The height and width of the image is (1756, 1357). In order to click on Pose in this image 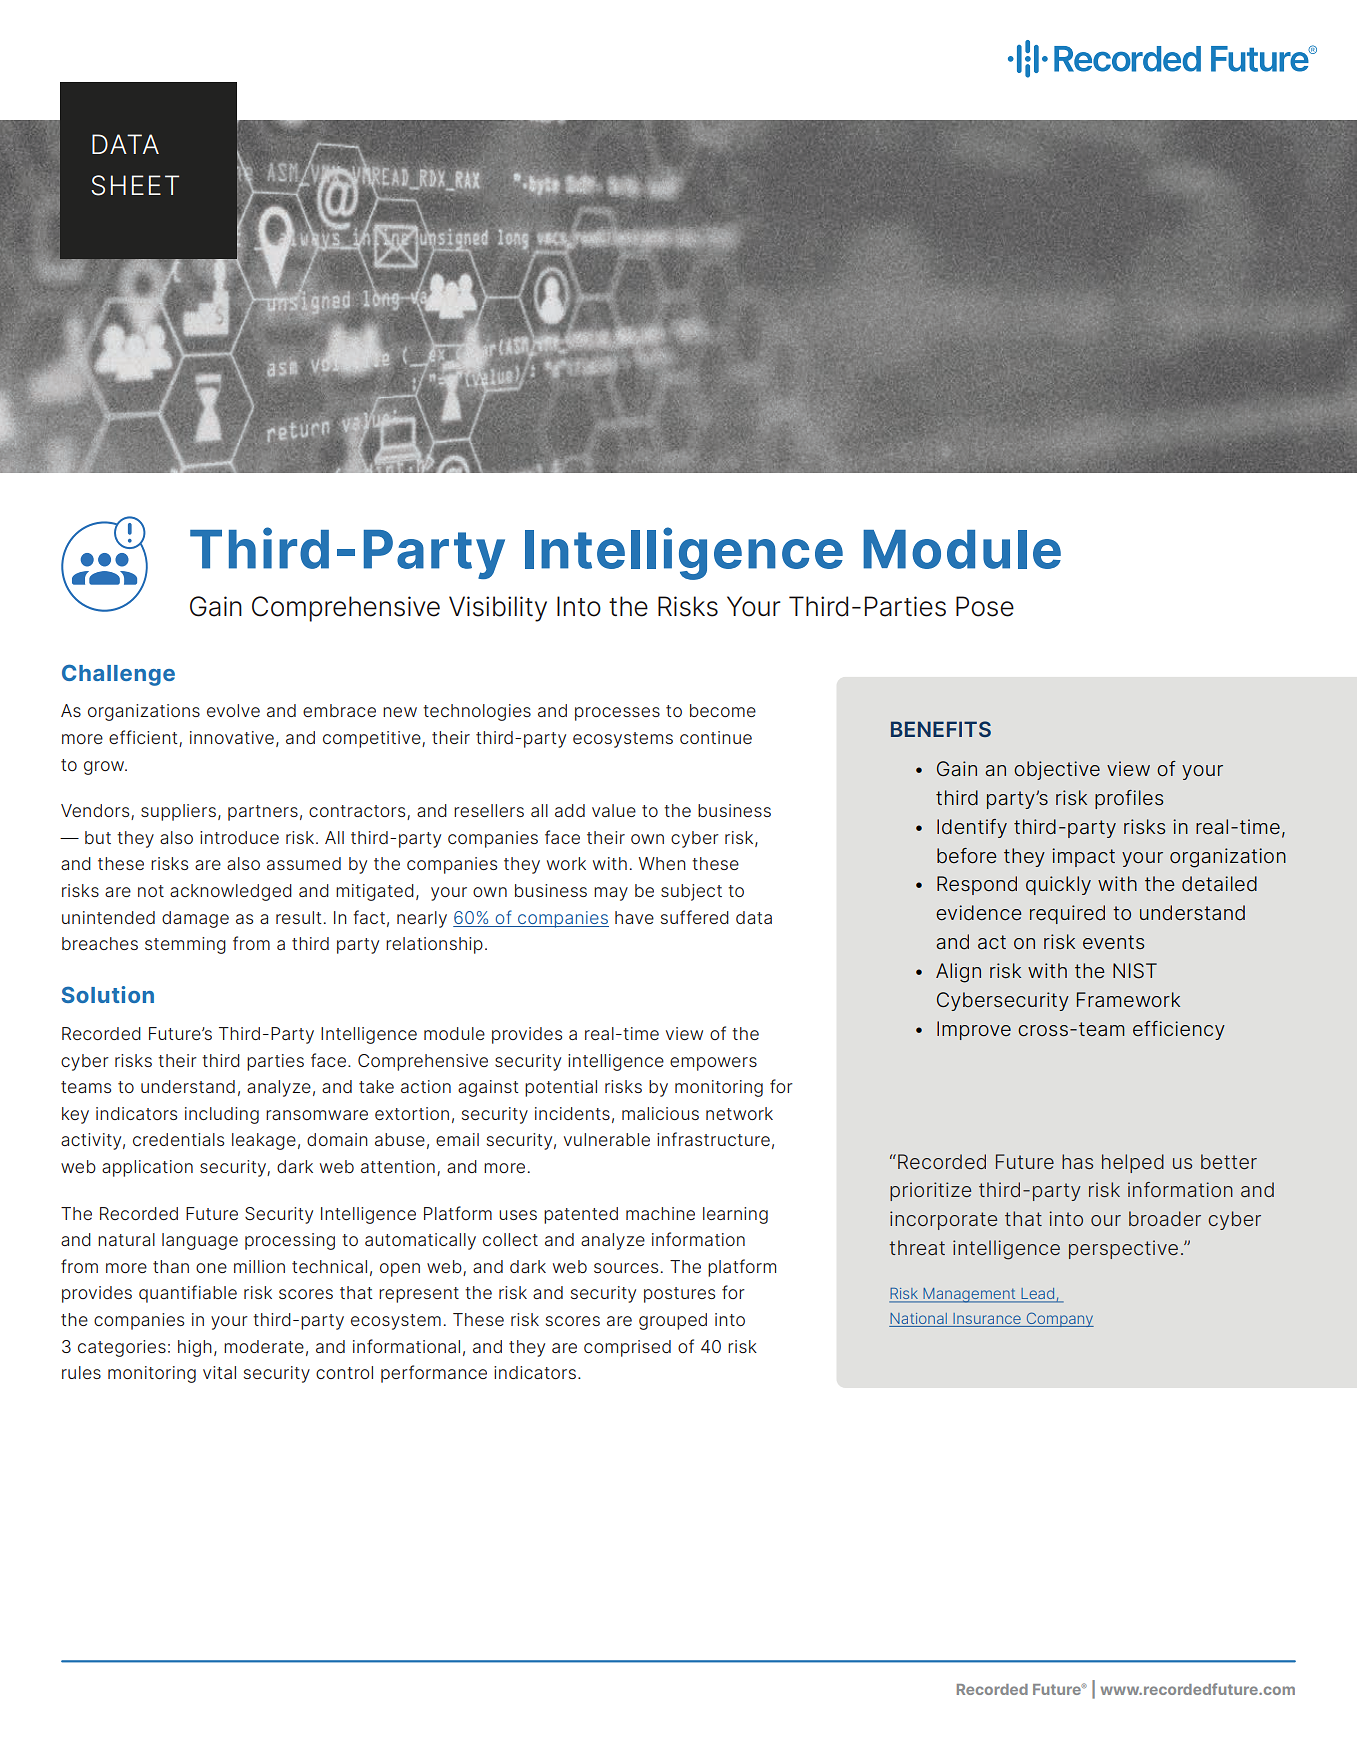, I will do `click(985, 606)`.
